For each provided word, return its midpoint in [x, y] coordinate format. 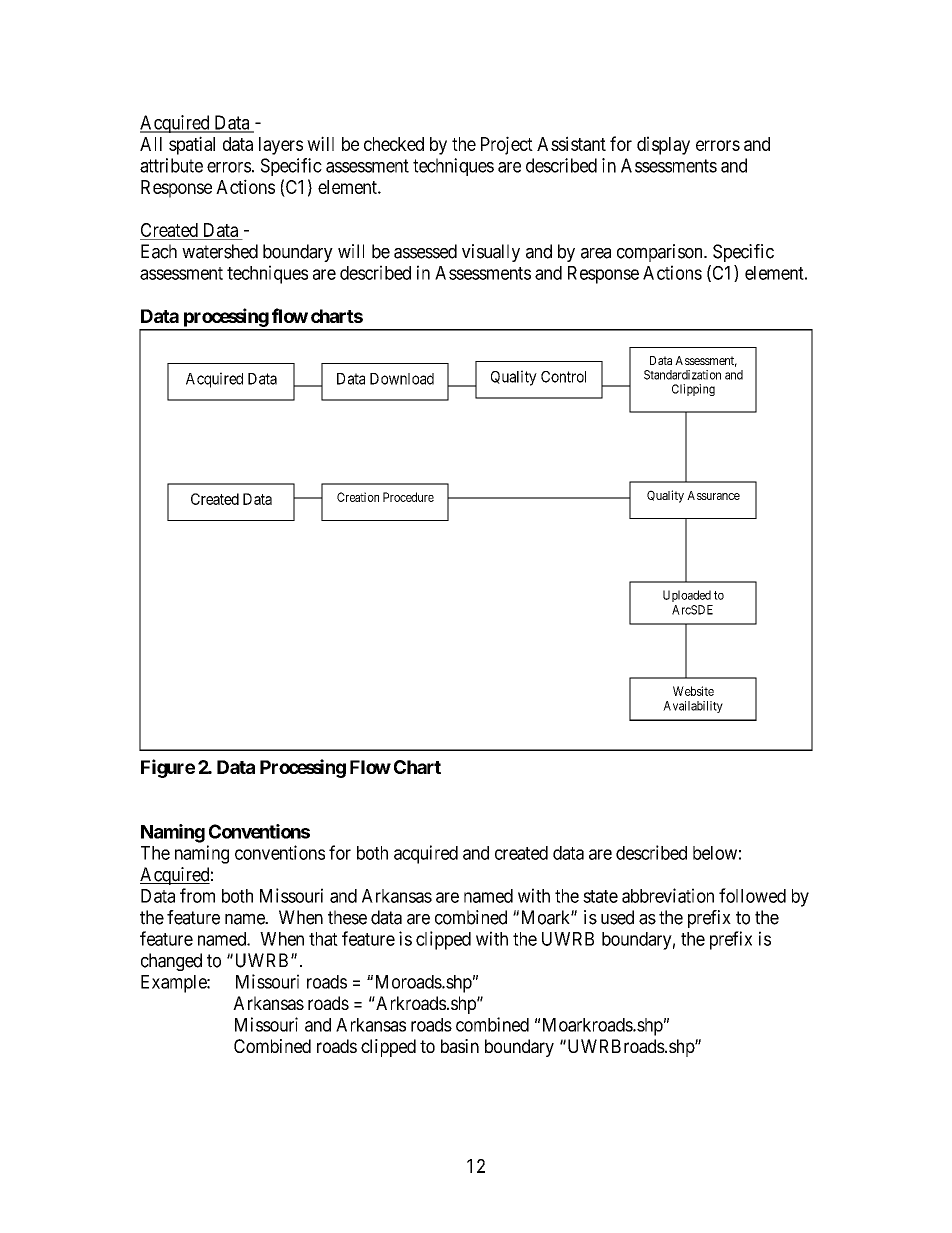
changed [171, 962]
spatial [192, 145]
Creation [358, 497]
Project [507, 145]
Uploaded [687, 596]
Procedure [408, 497]
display [663, 145]
